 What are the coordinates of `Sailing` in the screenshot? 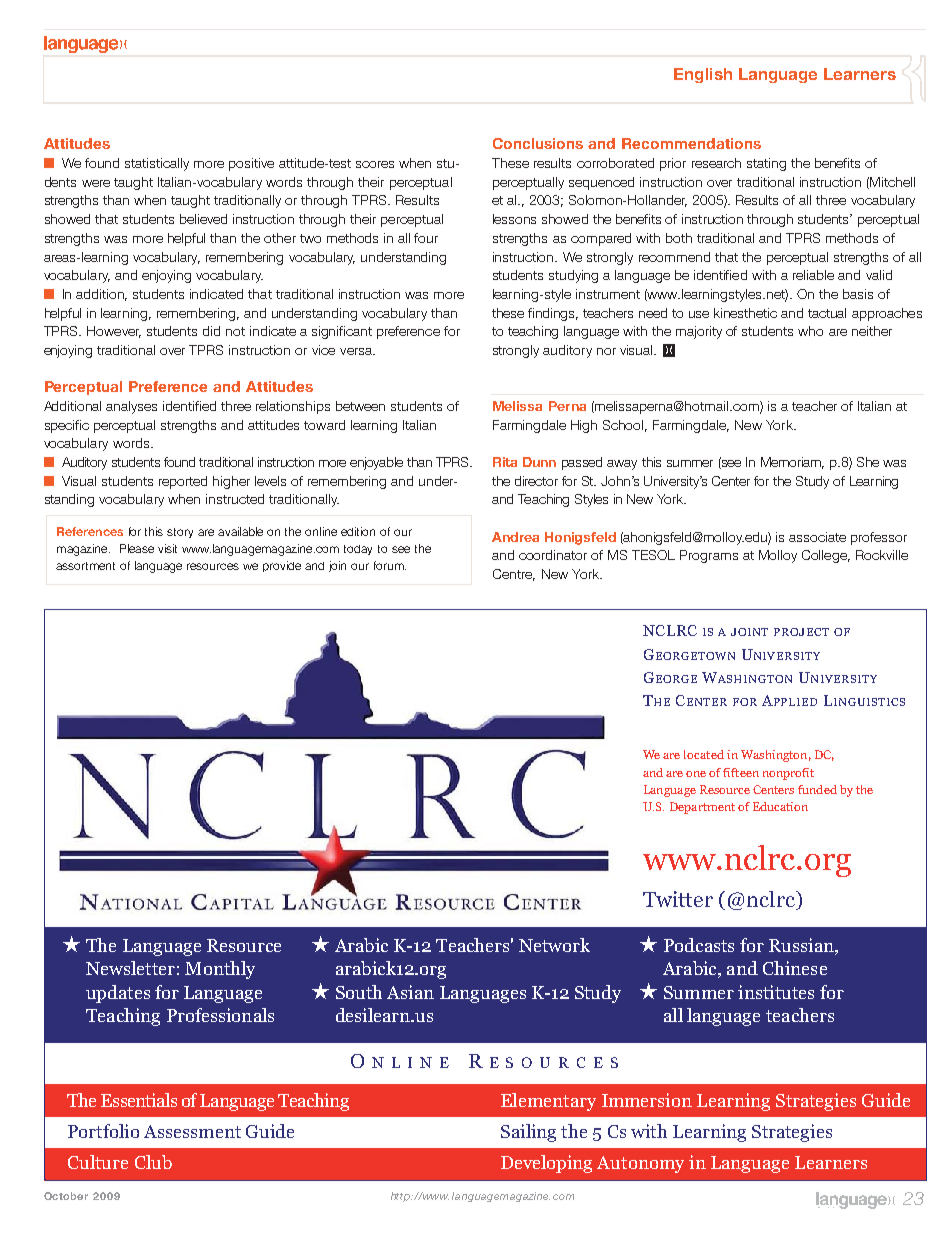 It's located at (528, 1133).
